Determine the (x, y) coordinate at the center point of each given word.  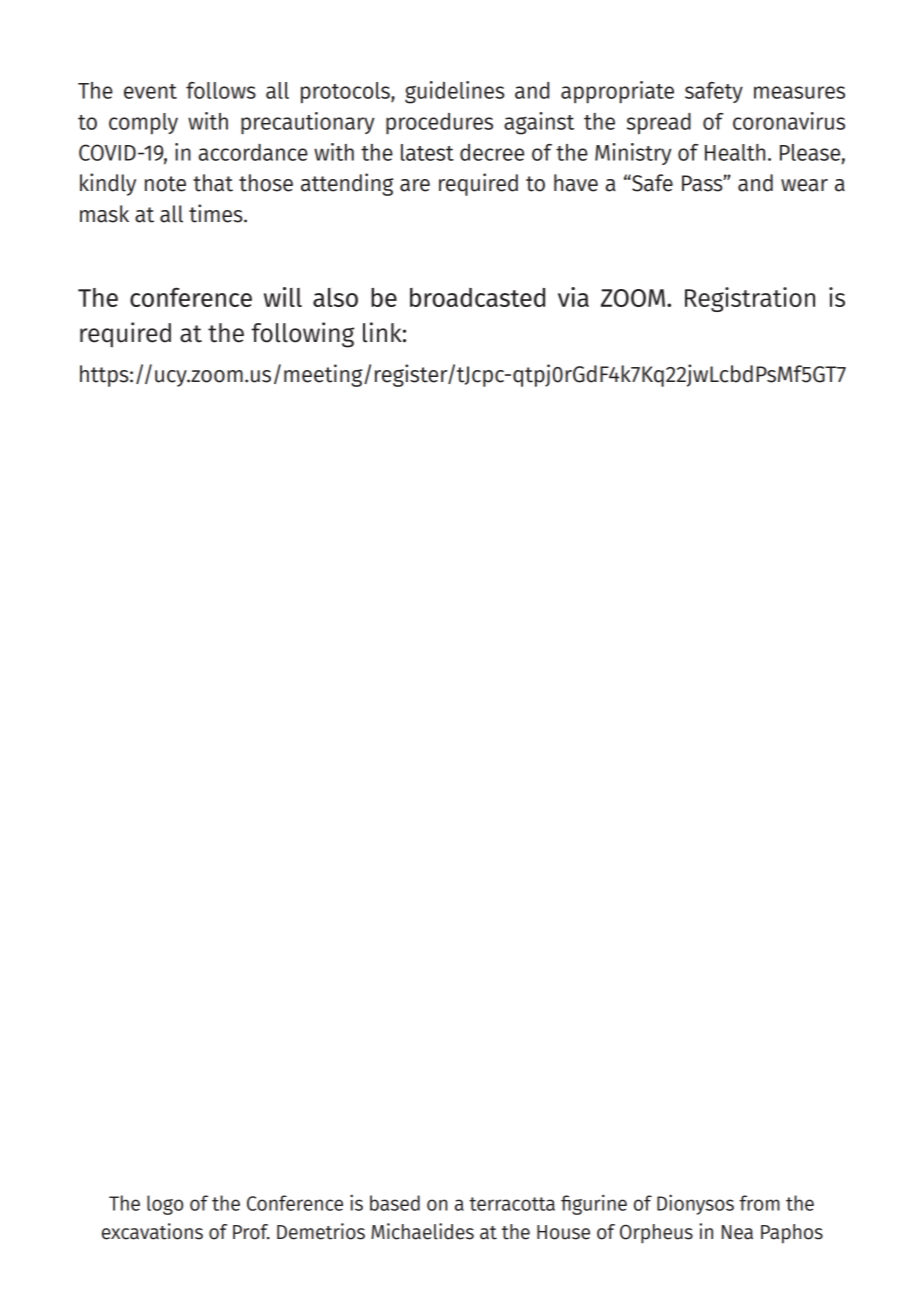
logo (165, 1205)
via (573, 297)
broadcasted (477, 297)
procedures (439, 123)
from (759, 1203)
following (302, 335)
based (395, 1203)
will (283, 297)
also (335, 297)
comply (143, 124)
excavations (152, 1231)
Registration (750, 299)
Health (735, 152)
